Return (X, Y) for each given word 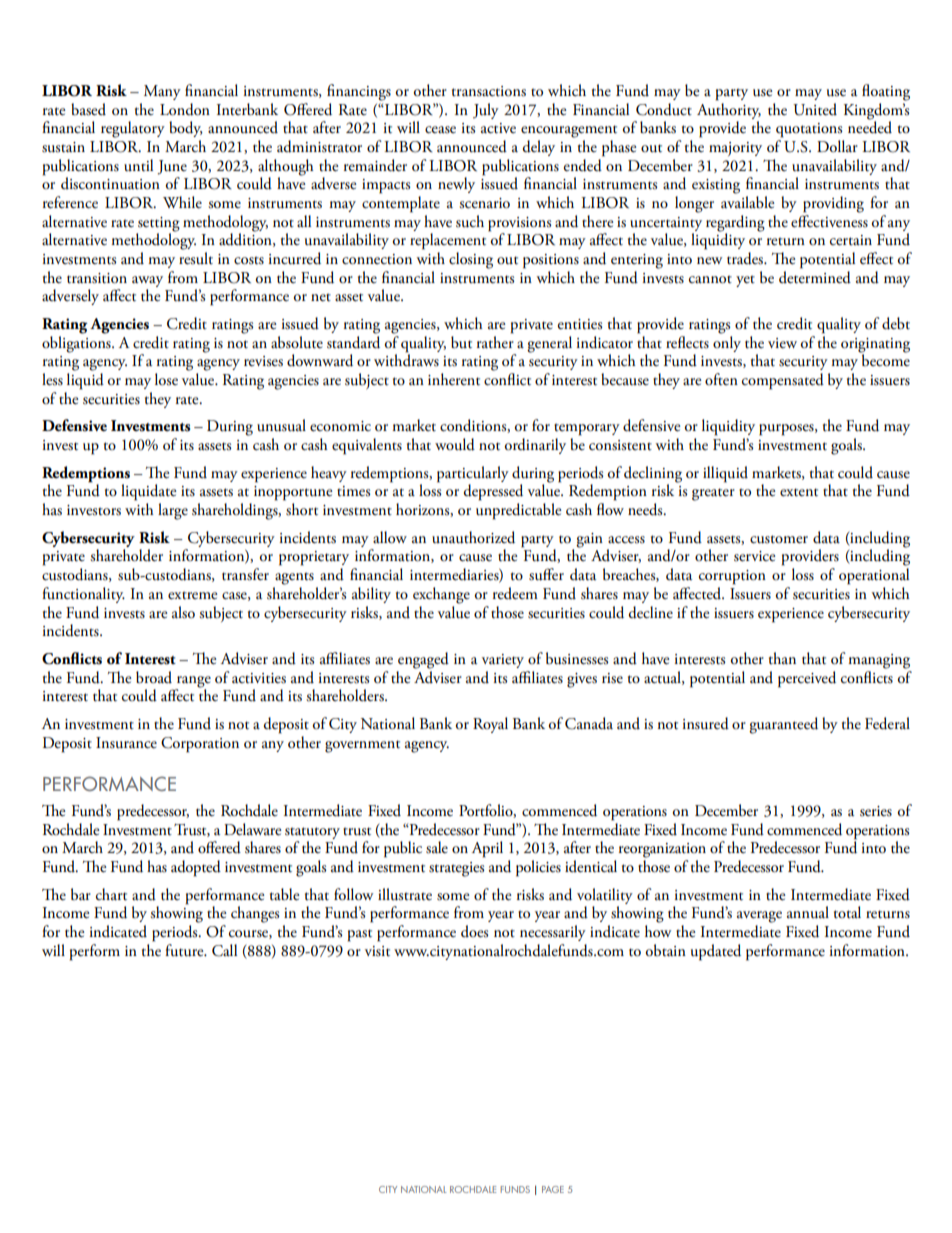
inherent (454, 379)
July (486, 111)
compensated (783, 381)
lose (166, 379)
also (183, 612)
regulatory (133, 129)
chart (111, 894)
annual (808, 912)
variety (503, 661)
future (185, 950)
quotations (809, 130)
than (782, 658)
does (474, 931)
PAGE (553, 1189)
